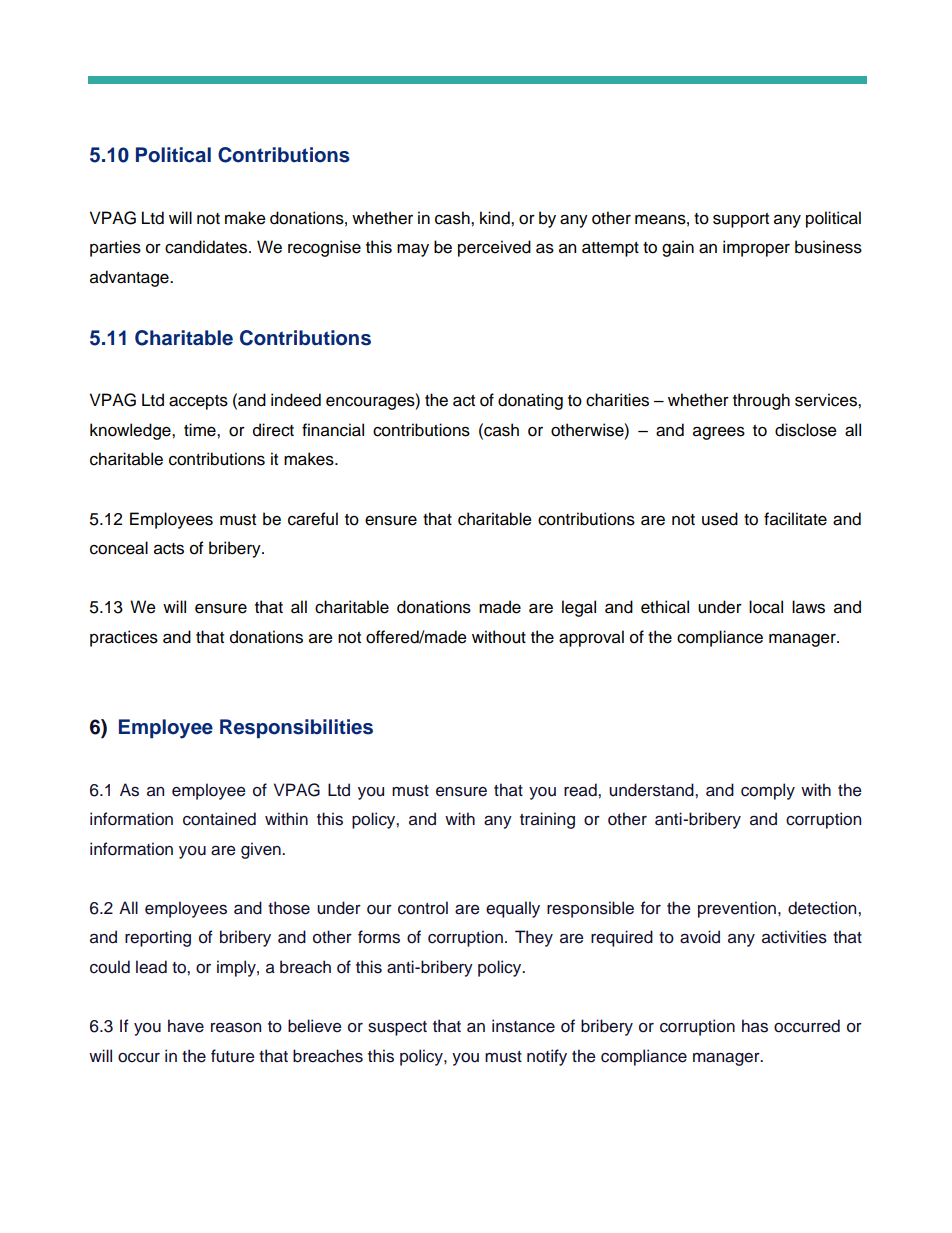 The image size is (952, 1233). I want to click on practices, so click(124, 638).
